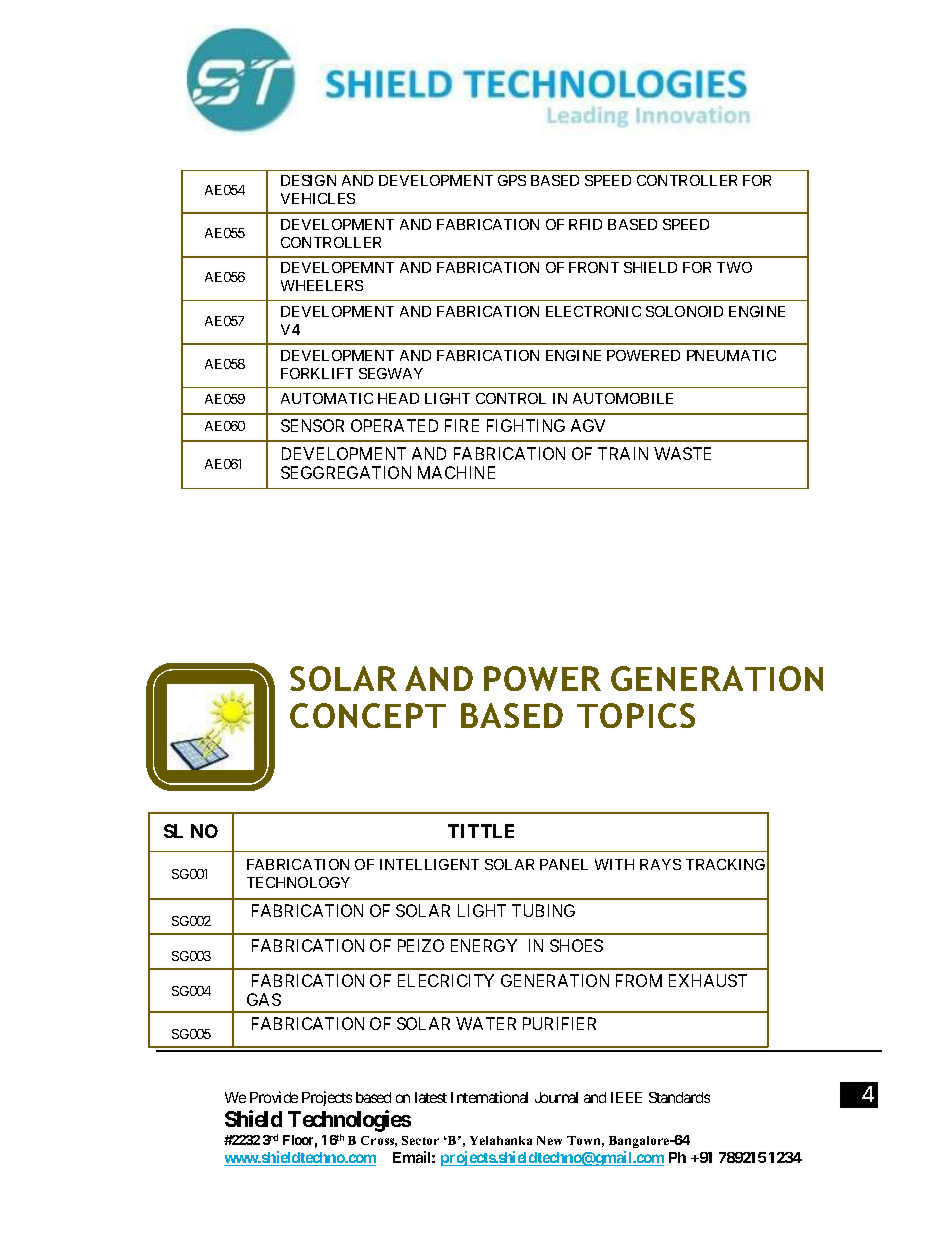 This screenshot has height=1233, width=952. I want to click on TWO, so click(734, 267).
